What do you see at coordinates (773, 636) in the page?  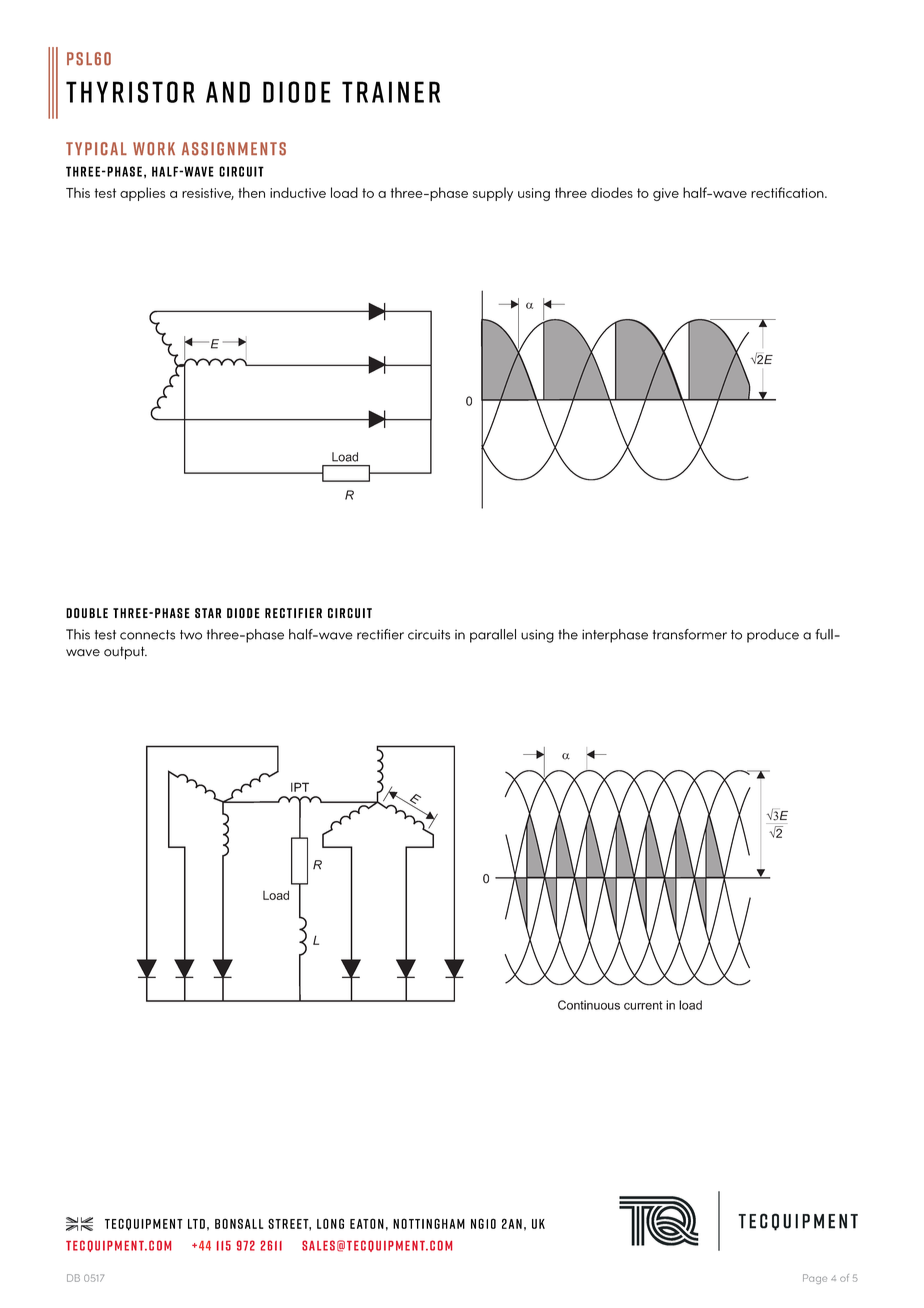 I see `produce` at bounding box center [773, 636].
